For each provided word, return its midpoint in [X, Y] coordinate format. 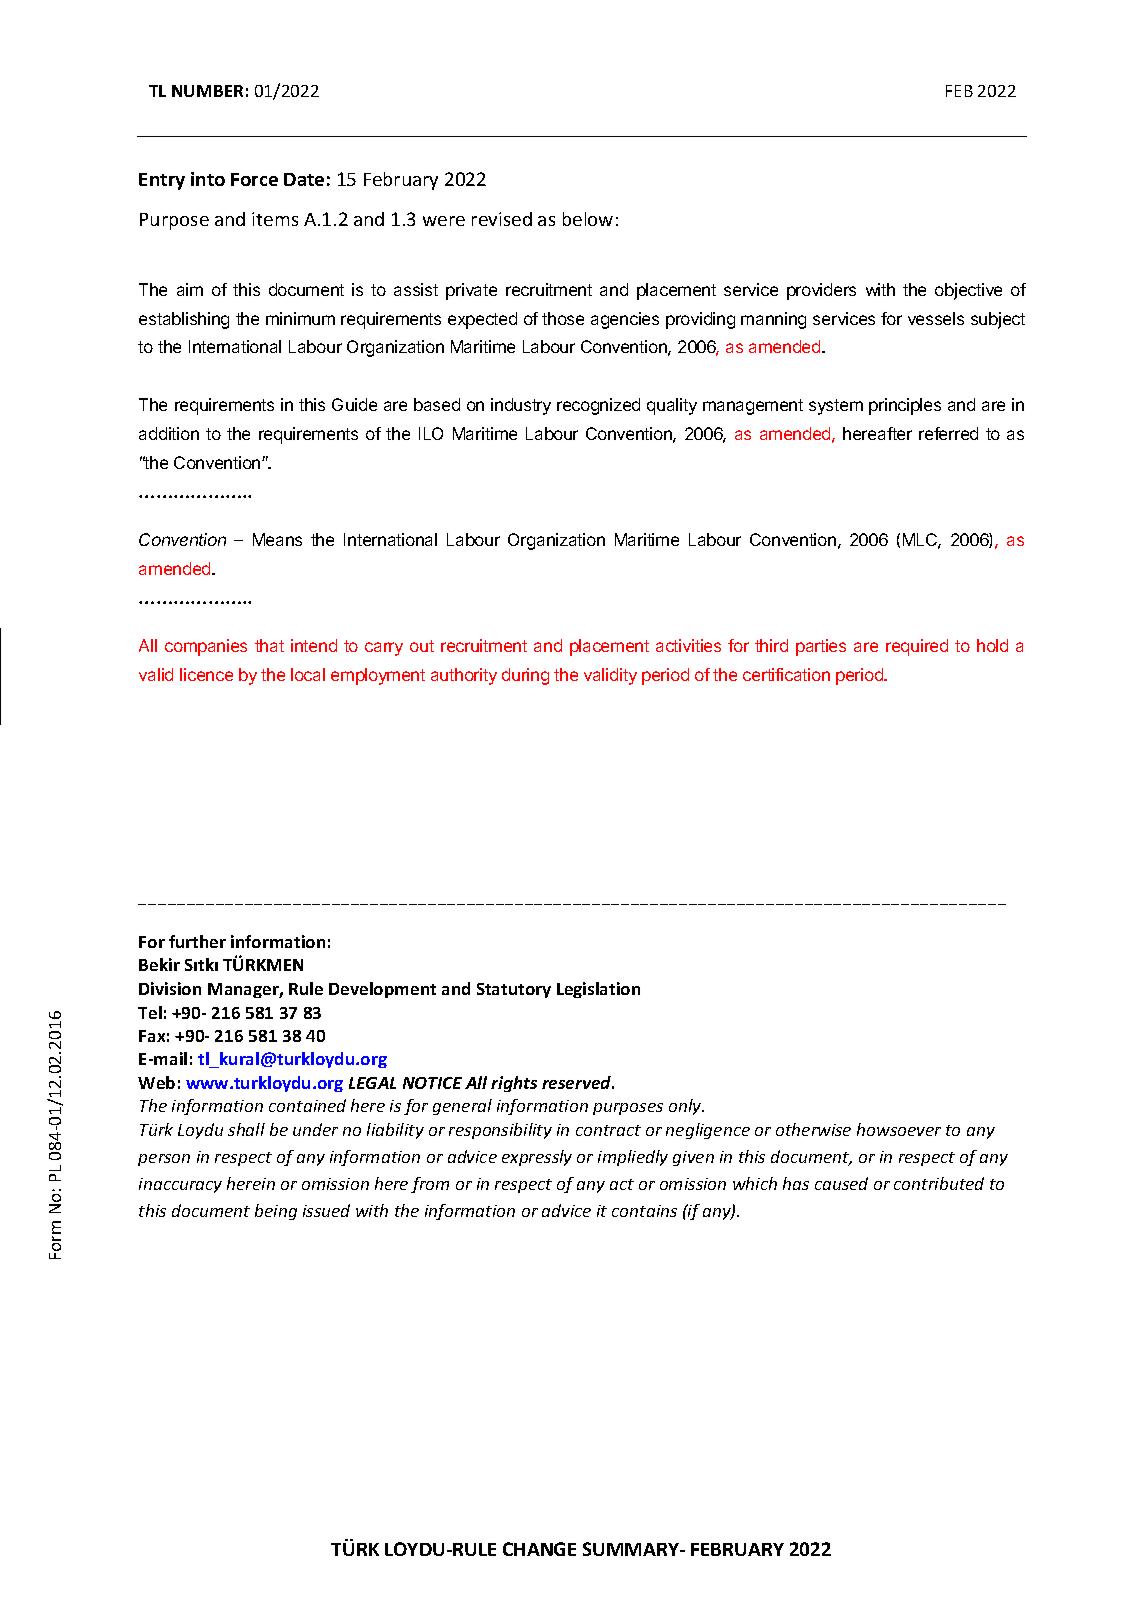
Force [254, 179]
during [525, 676]
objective [968, 291]
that [269, 645]
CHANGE [539, 1549]
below [588, 219]
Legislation [598, 990]
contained [307, 1105]
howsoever [899, 1129]
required [917, 647]
